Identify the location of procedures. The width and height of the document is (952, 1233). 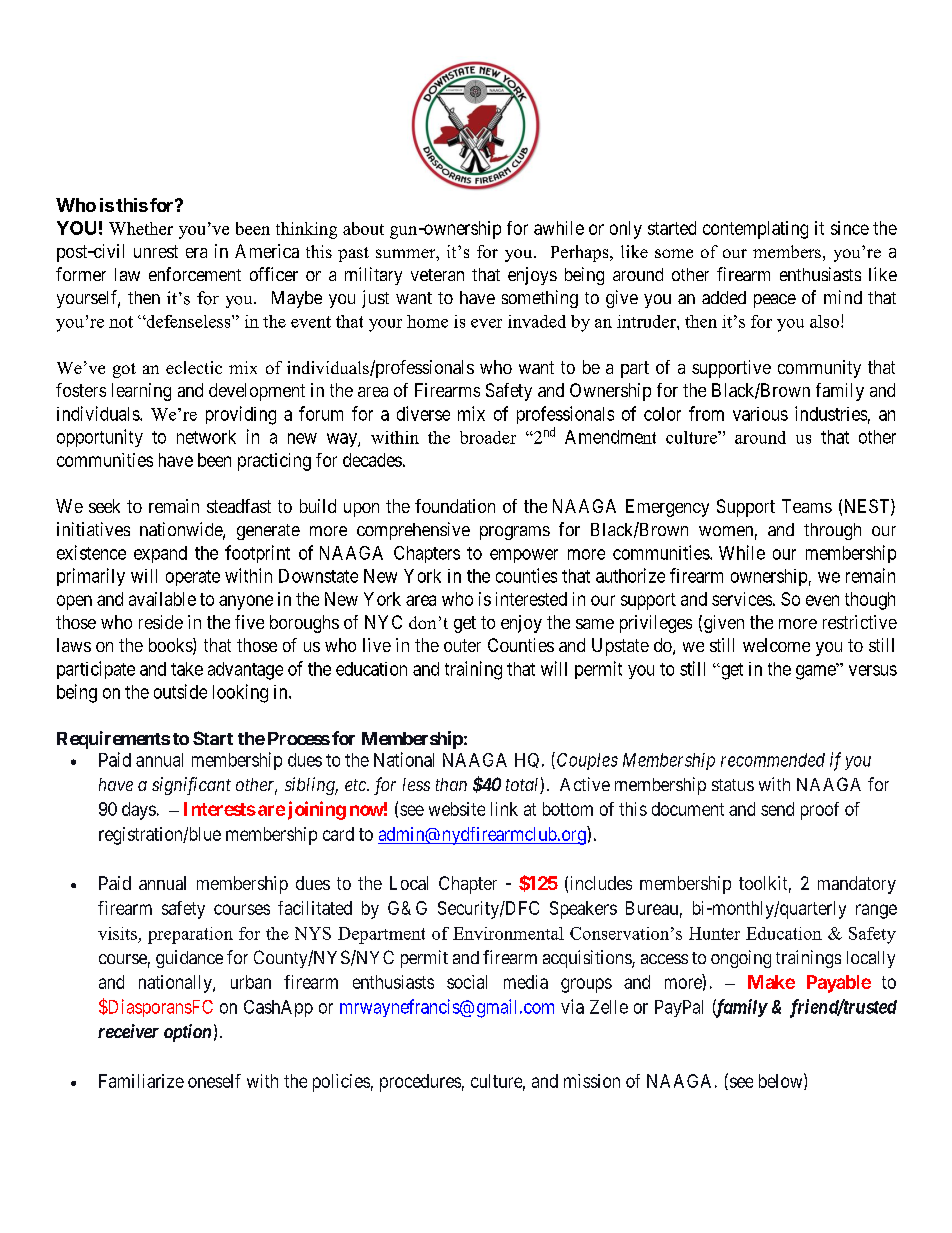
(420, 1083).
